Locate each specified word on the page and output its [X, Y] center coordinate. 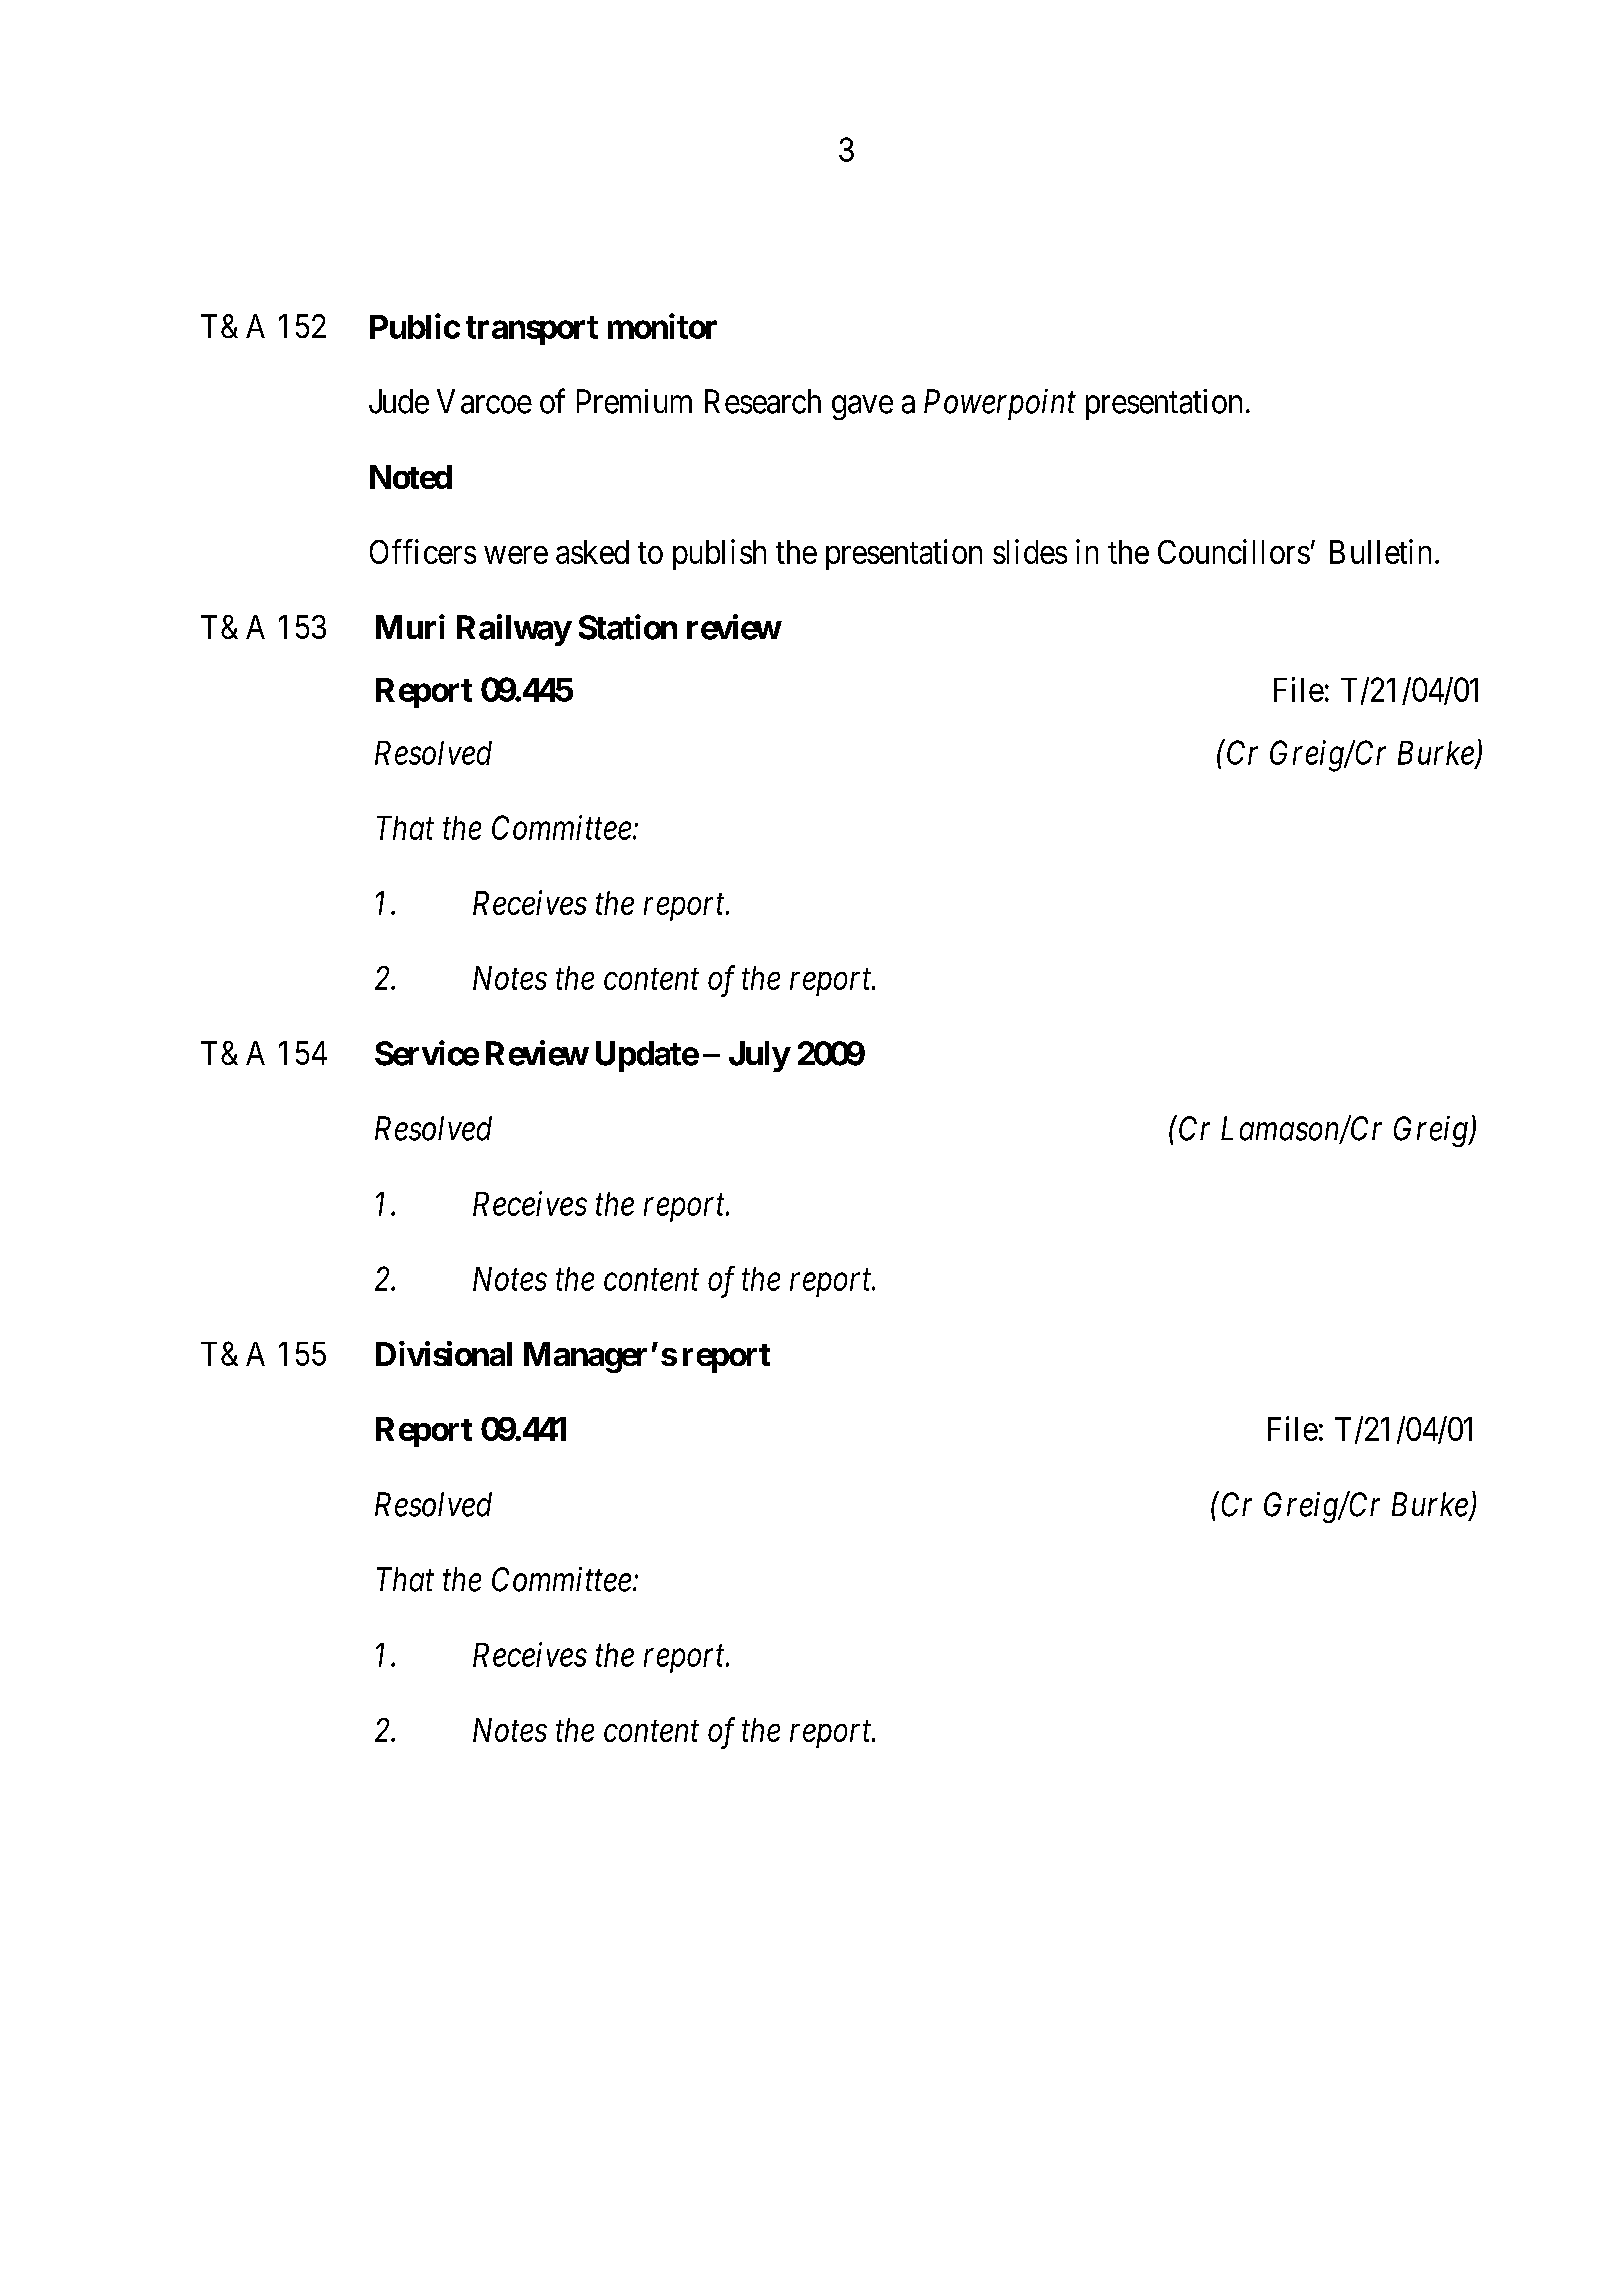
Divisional [444, 1353]
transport [532, 330]
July [759, 1056]
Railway [514, 630]
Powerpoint [1000, 404]
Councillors [1234, 551]
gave [862, 408]
